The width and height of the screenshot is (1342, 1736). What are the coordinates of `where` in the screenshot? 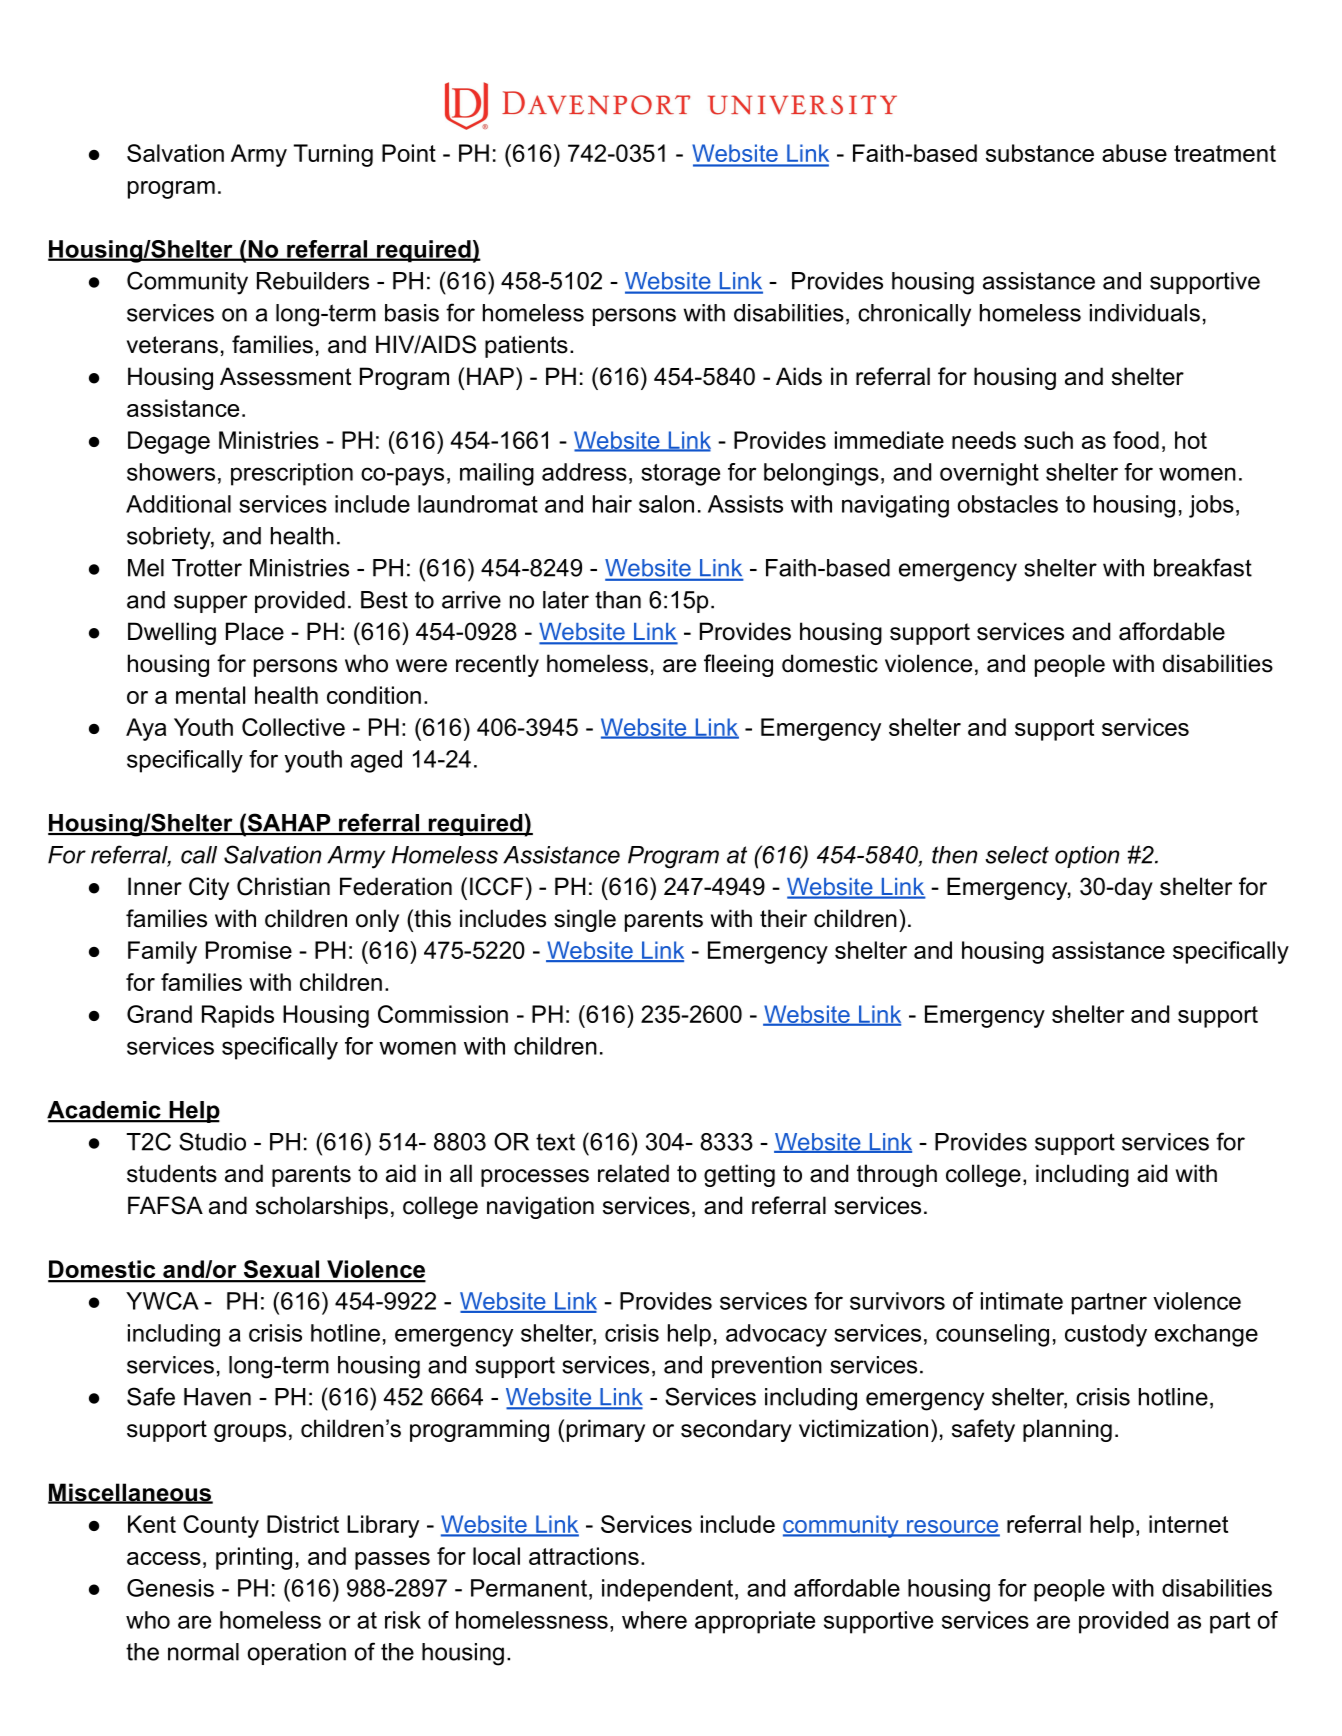 It's located at (654, 1620).
